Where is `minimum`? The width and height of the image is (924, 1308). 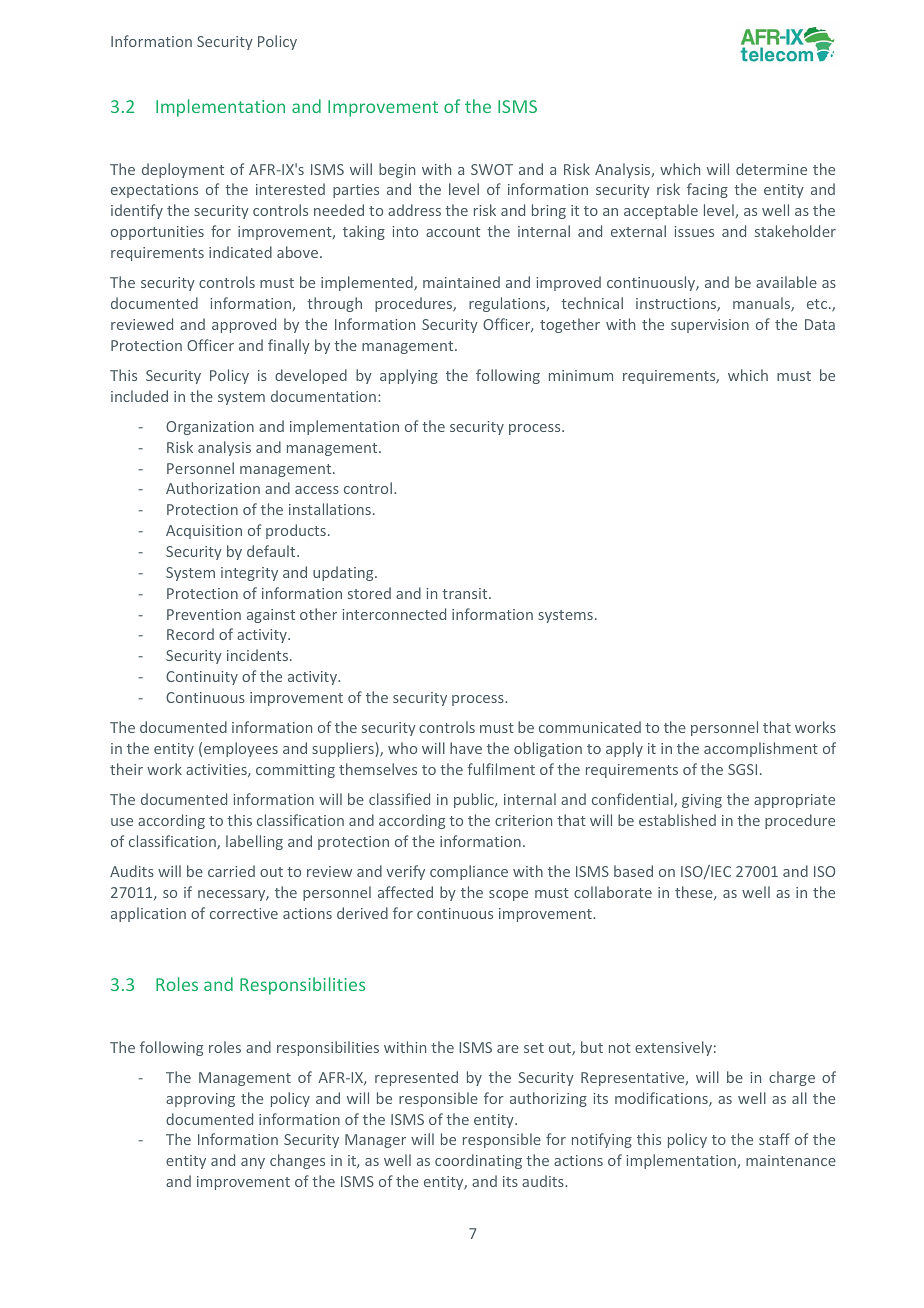
minimum is located at coordinates (581, 375).
